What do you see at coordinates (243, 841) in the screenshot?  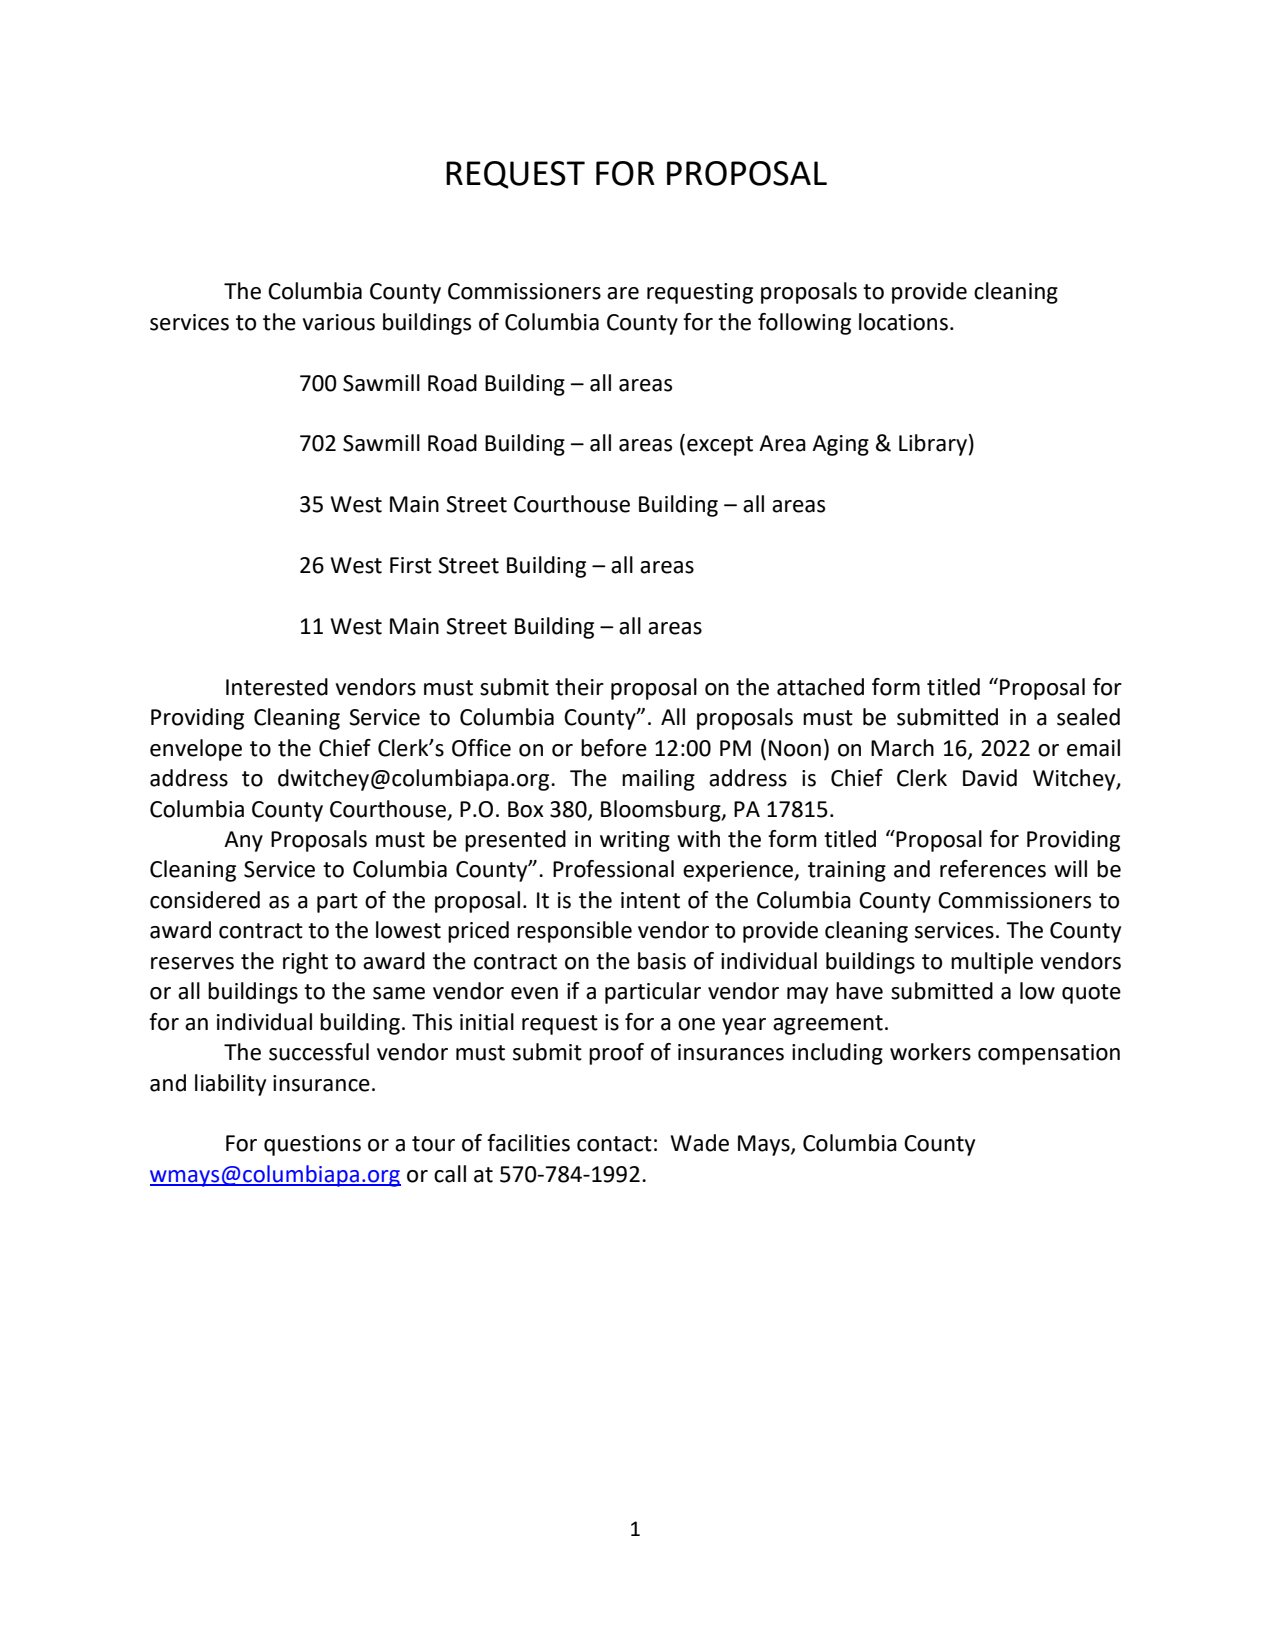 I see `Any` at bounding box center [243, 841].
